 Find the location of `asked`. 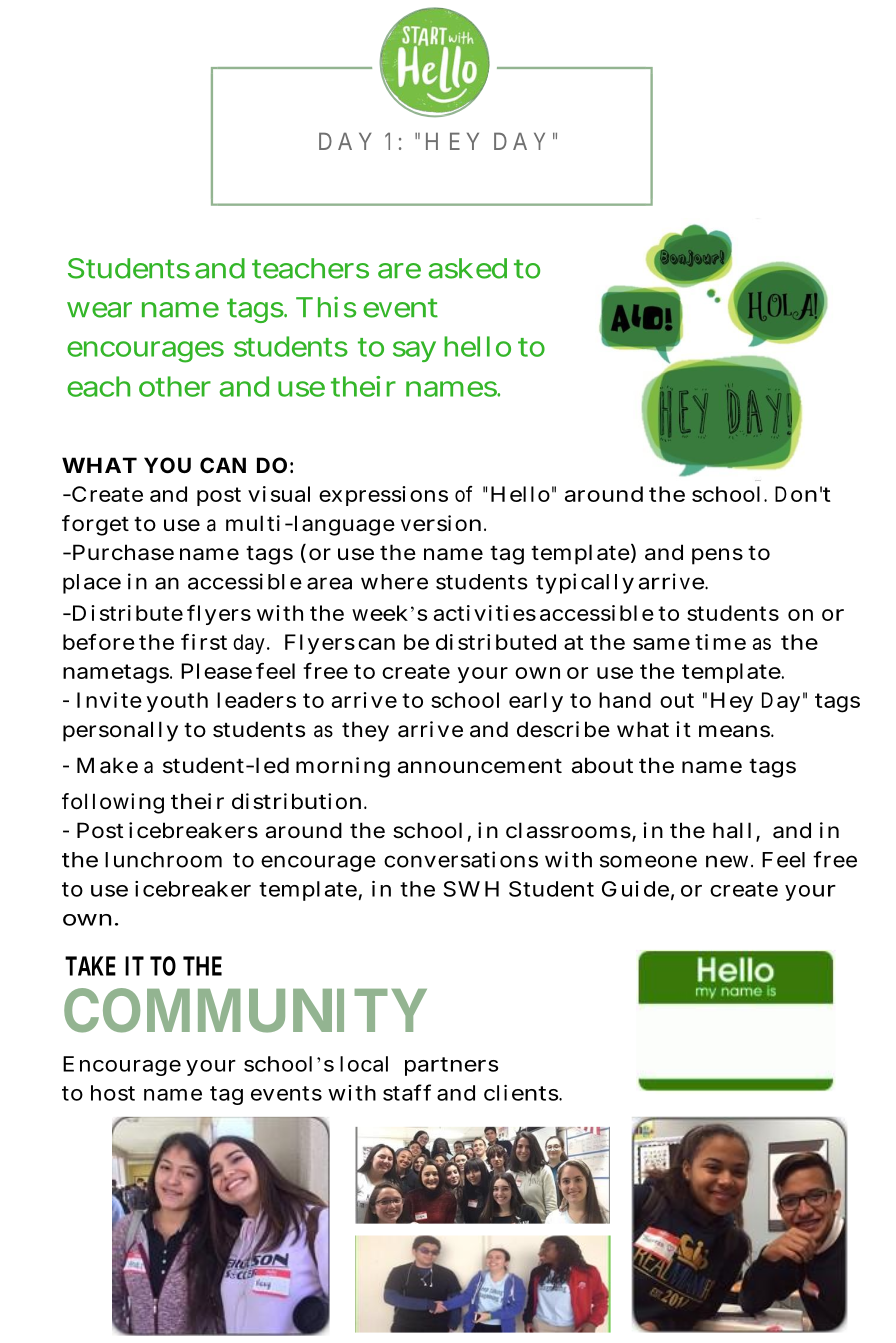

asked is located at coordinates (467, 268).
